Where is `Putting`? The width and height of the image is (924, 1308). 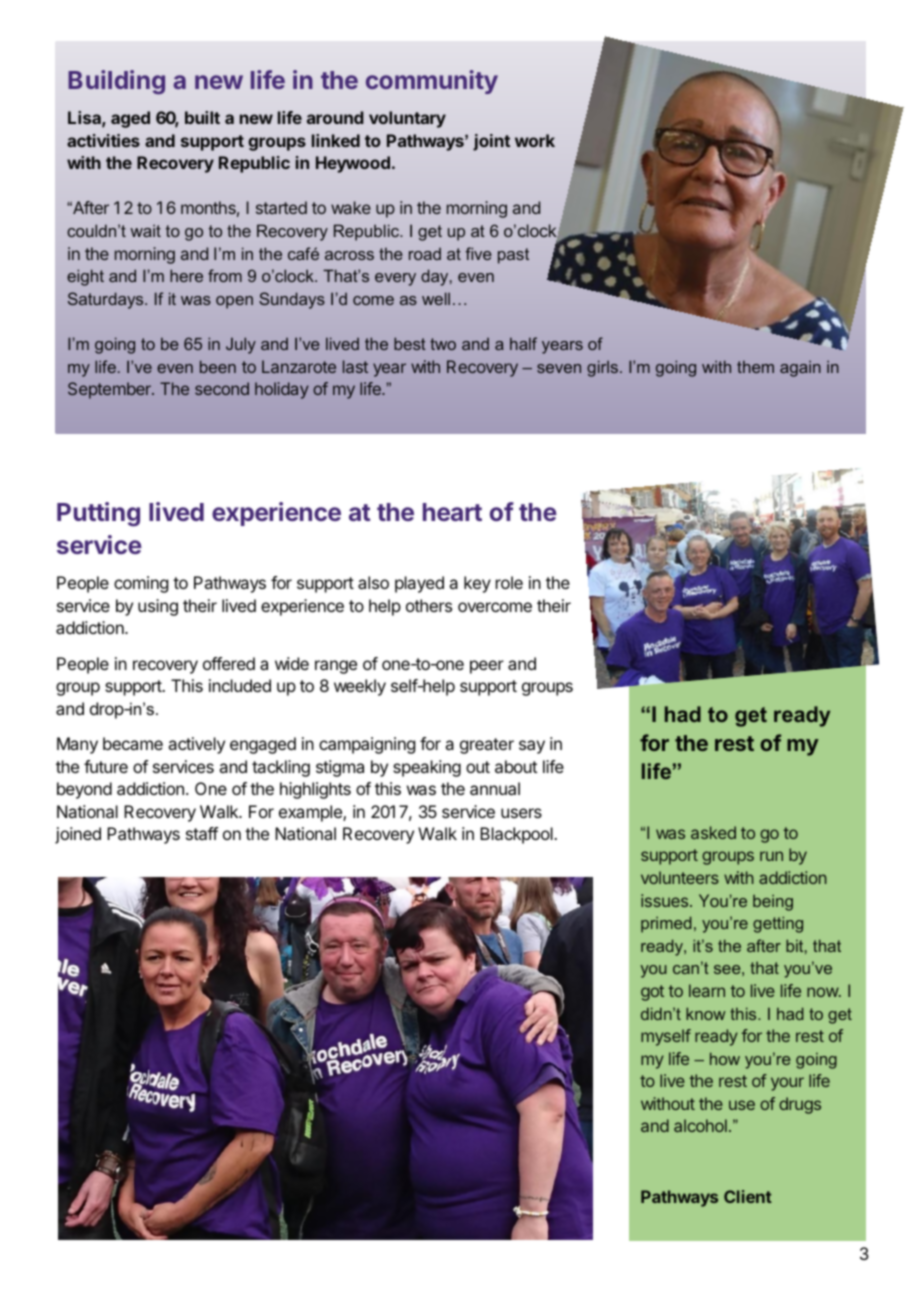
Putting is located at coordinates (98, 514).
